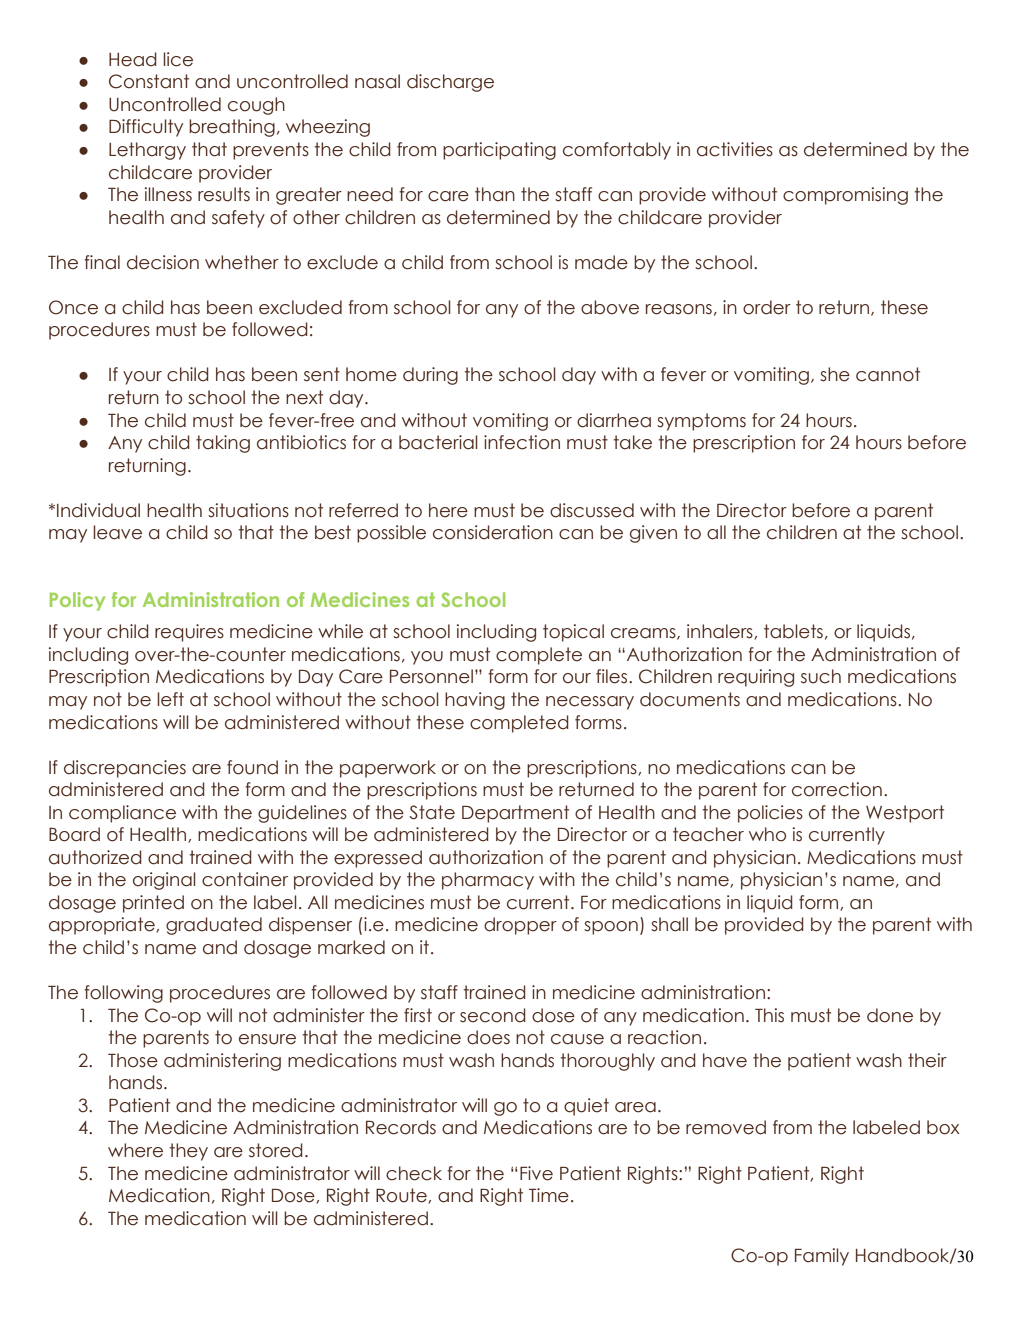  I want to click on Family, so click(822, 1257).
